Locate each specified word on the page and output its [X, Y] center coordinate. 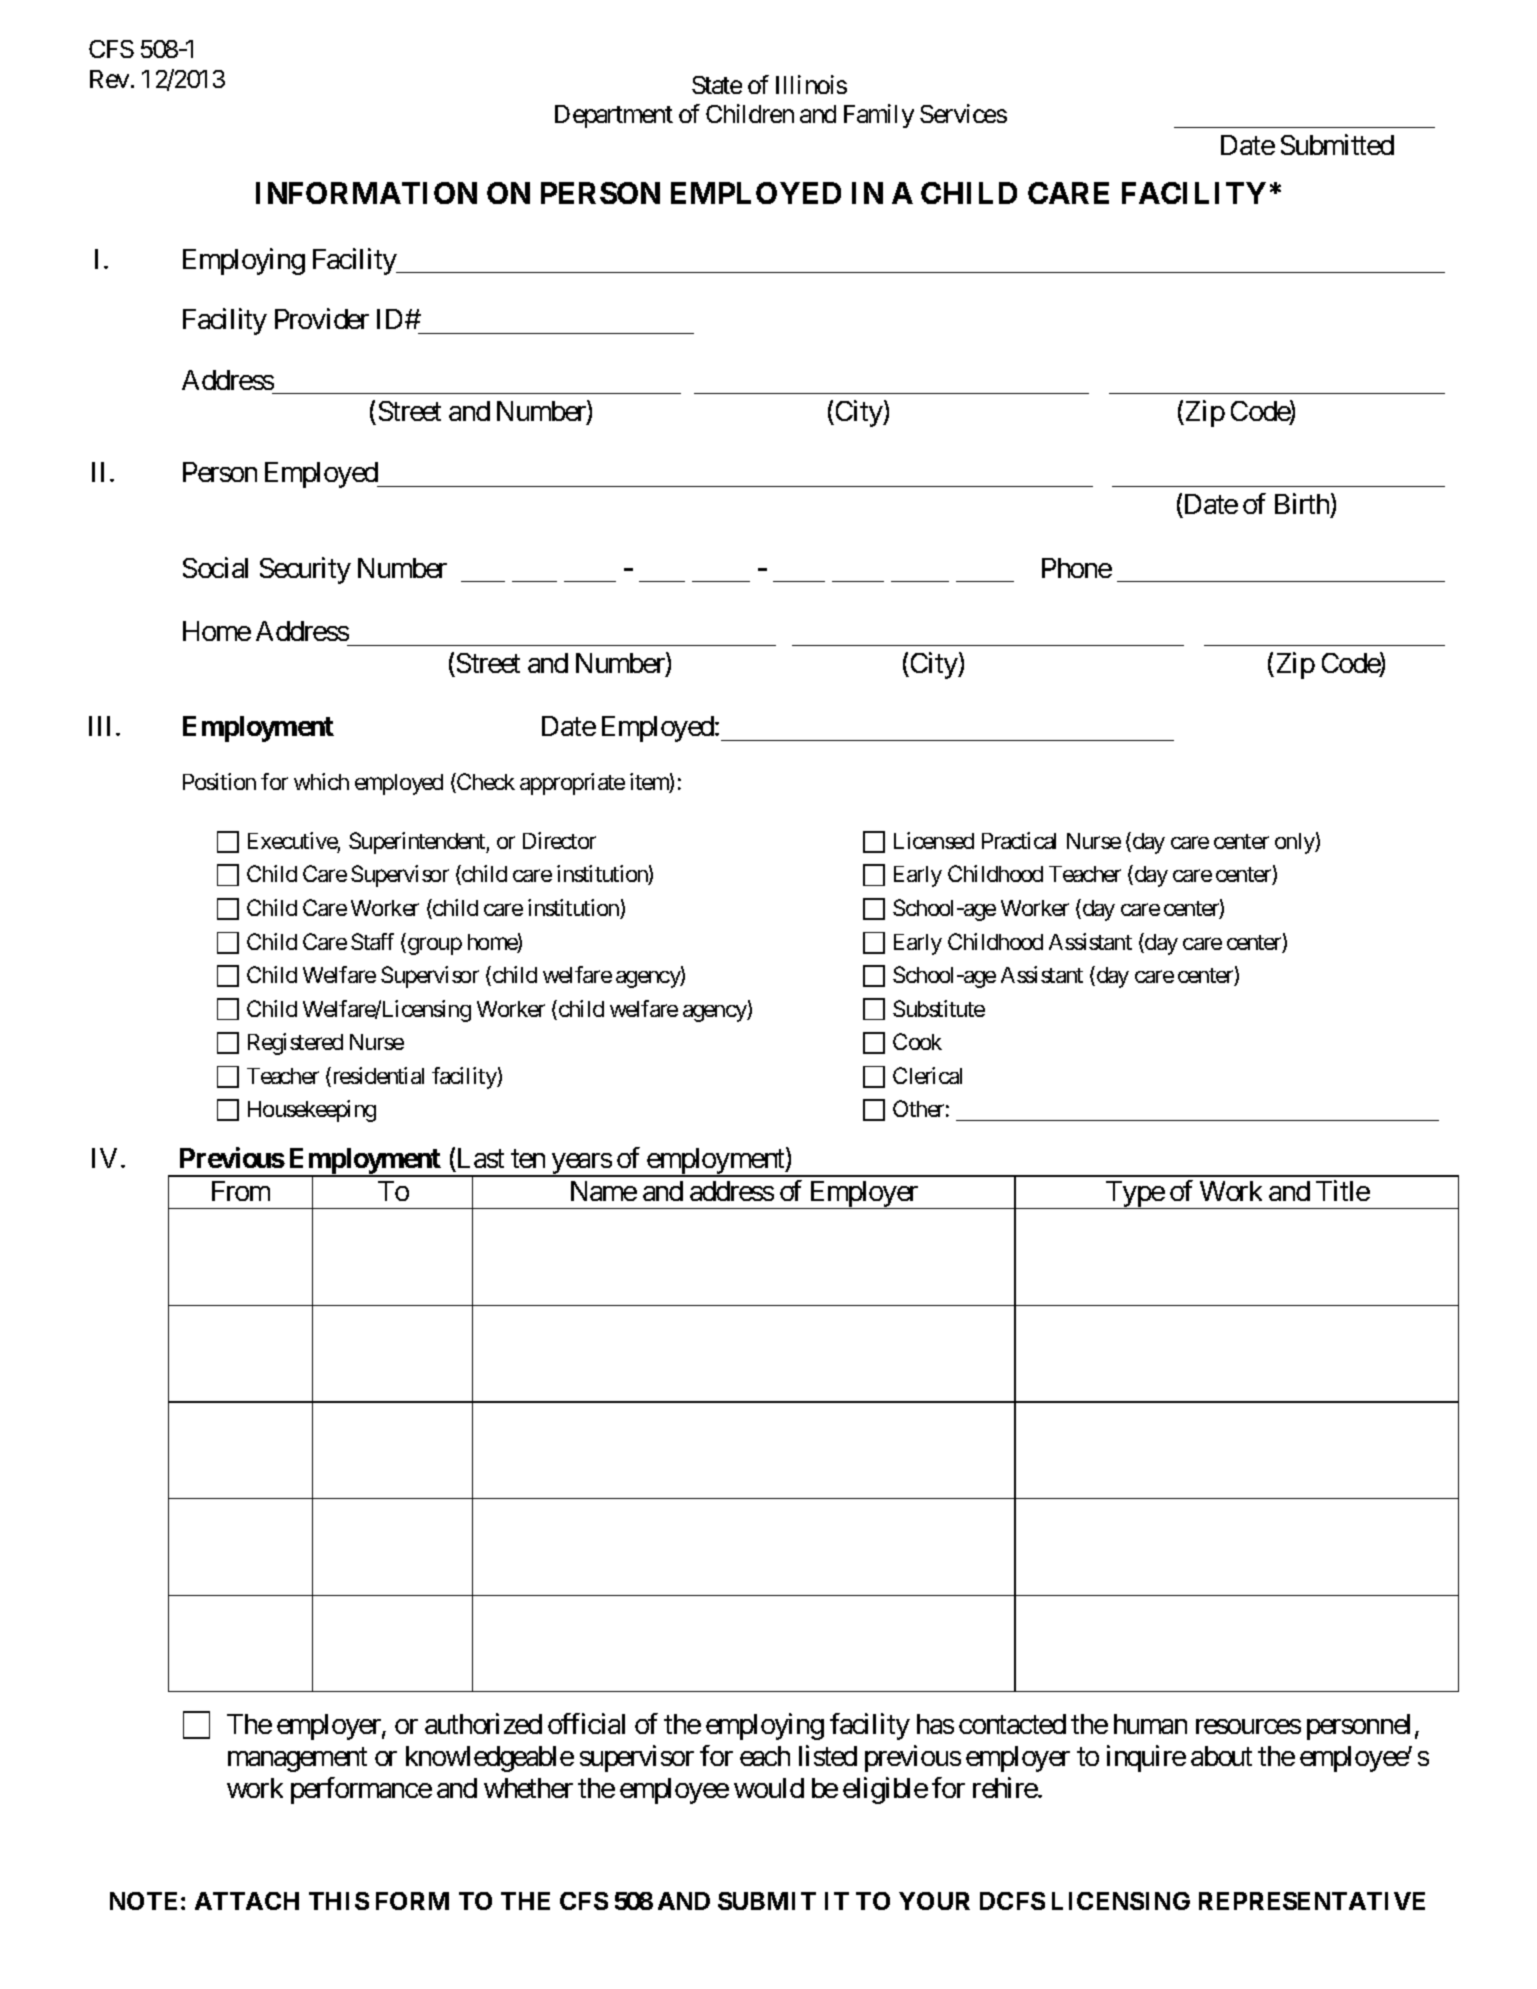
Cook [917, 1041]
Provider [322, 318]
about [1221, 1756]
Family [879, 116]
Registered [295, 1044]
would [769, 1788]
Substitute [939, 1008]
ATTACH [247, 1901]
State [717, 85]
